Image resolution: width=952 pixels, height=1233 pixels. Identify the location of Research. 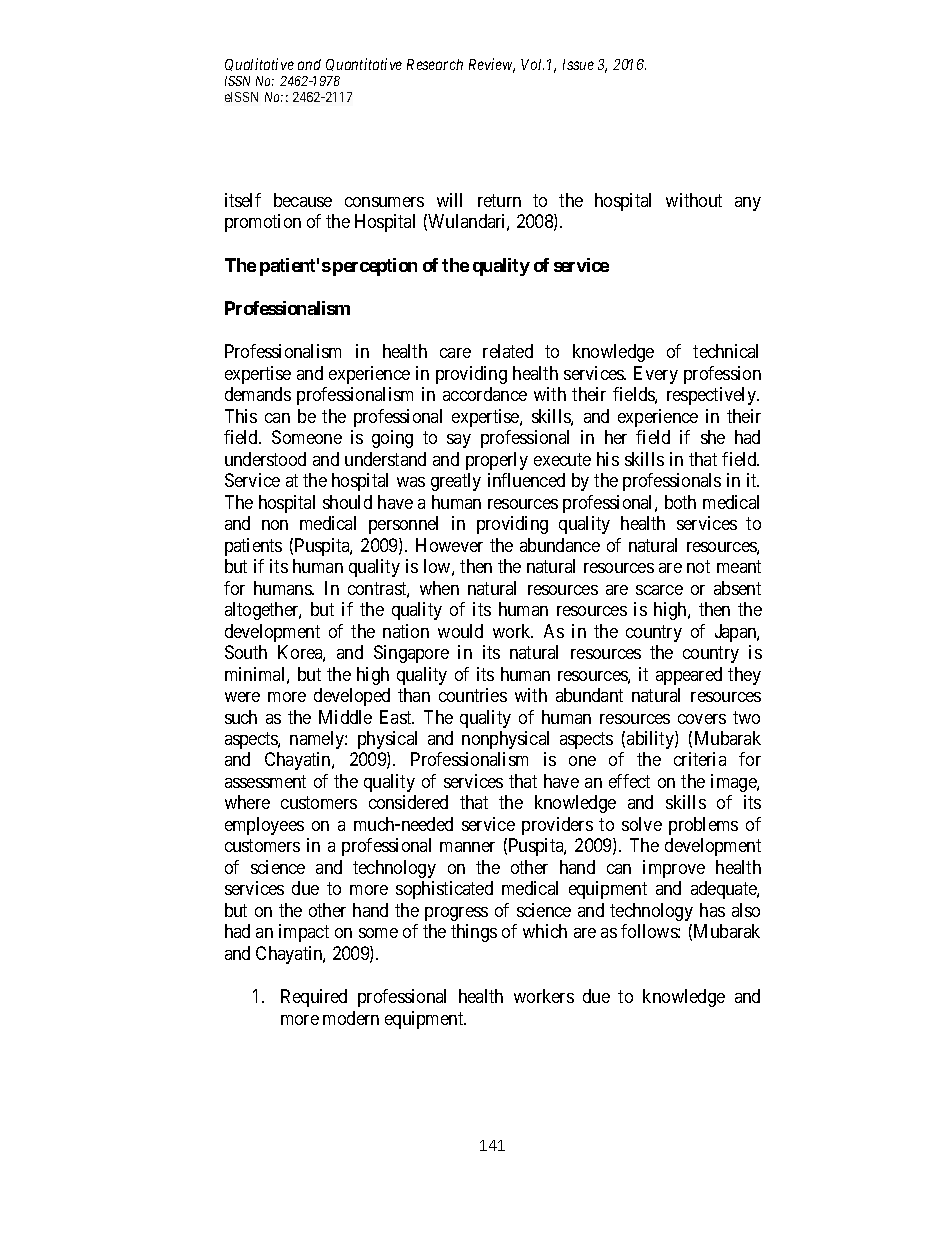
(435, 64).
